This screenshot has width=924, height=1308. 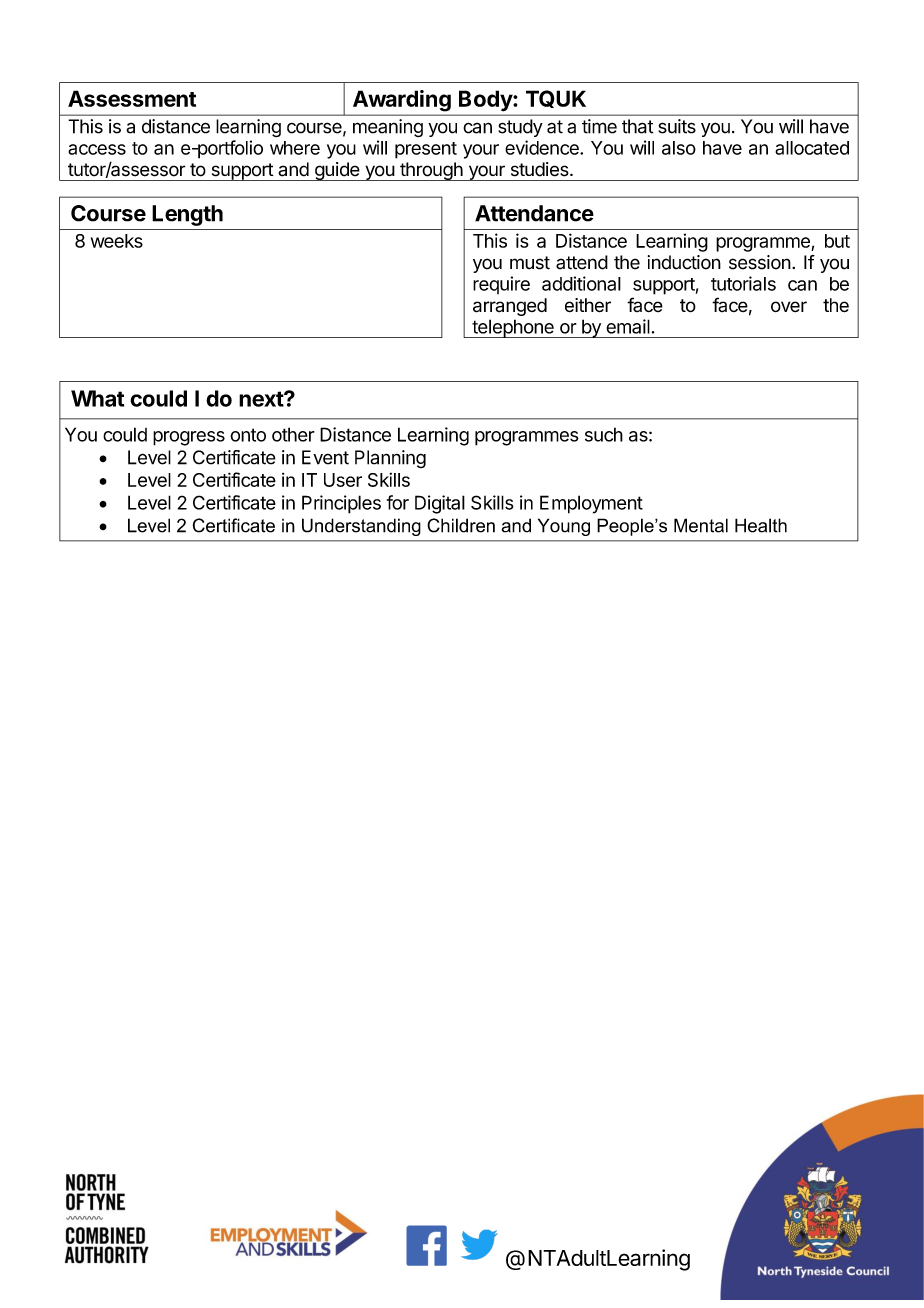 I want to click on progress, so click(x=189, y=438).
